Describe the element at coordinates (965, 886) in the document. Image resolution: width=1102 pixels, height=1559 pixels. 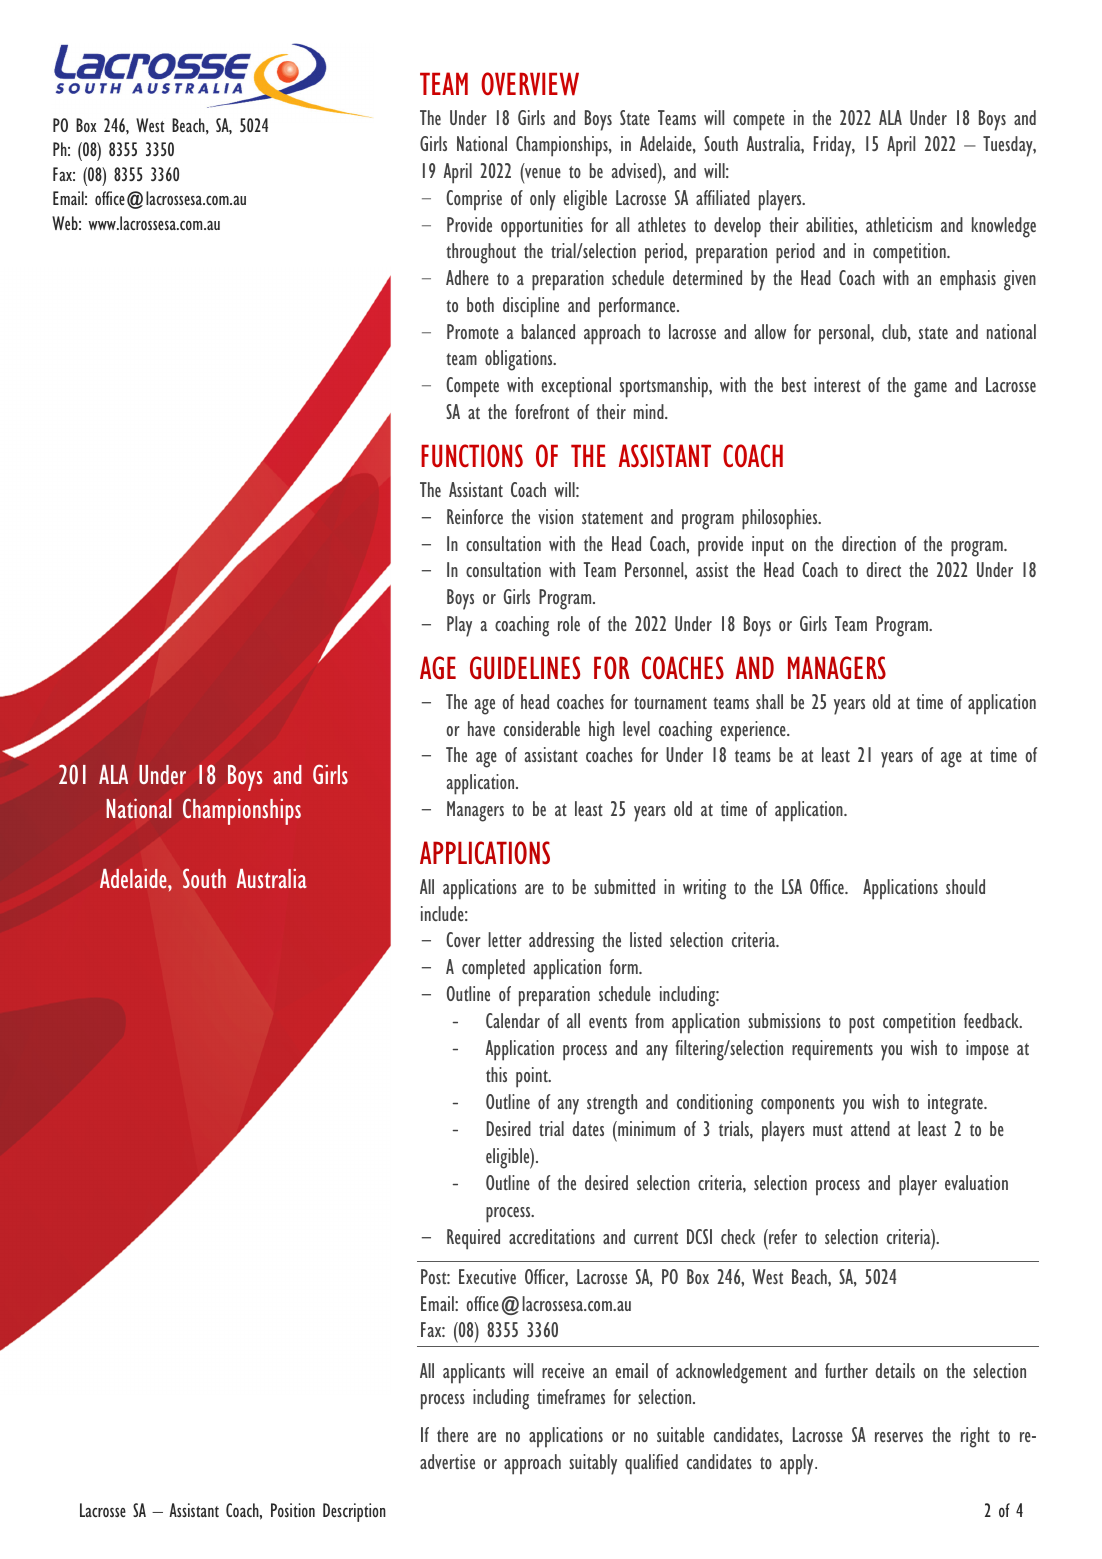
I see `should` at that location.
